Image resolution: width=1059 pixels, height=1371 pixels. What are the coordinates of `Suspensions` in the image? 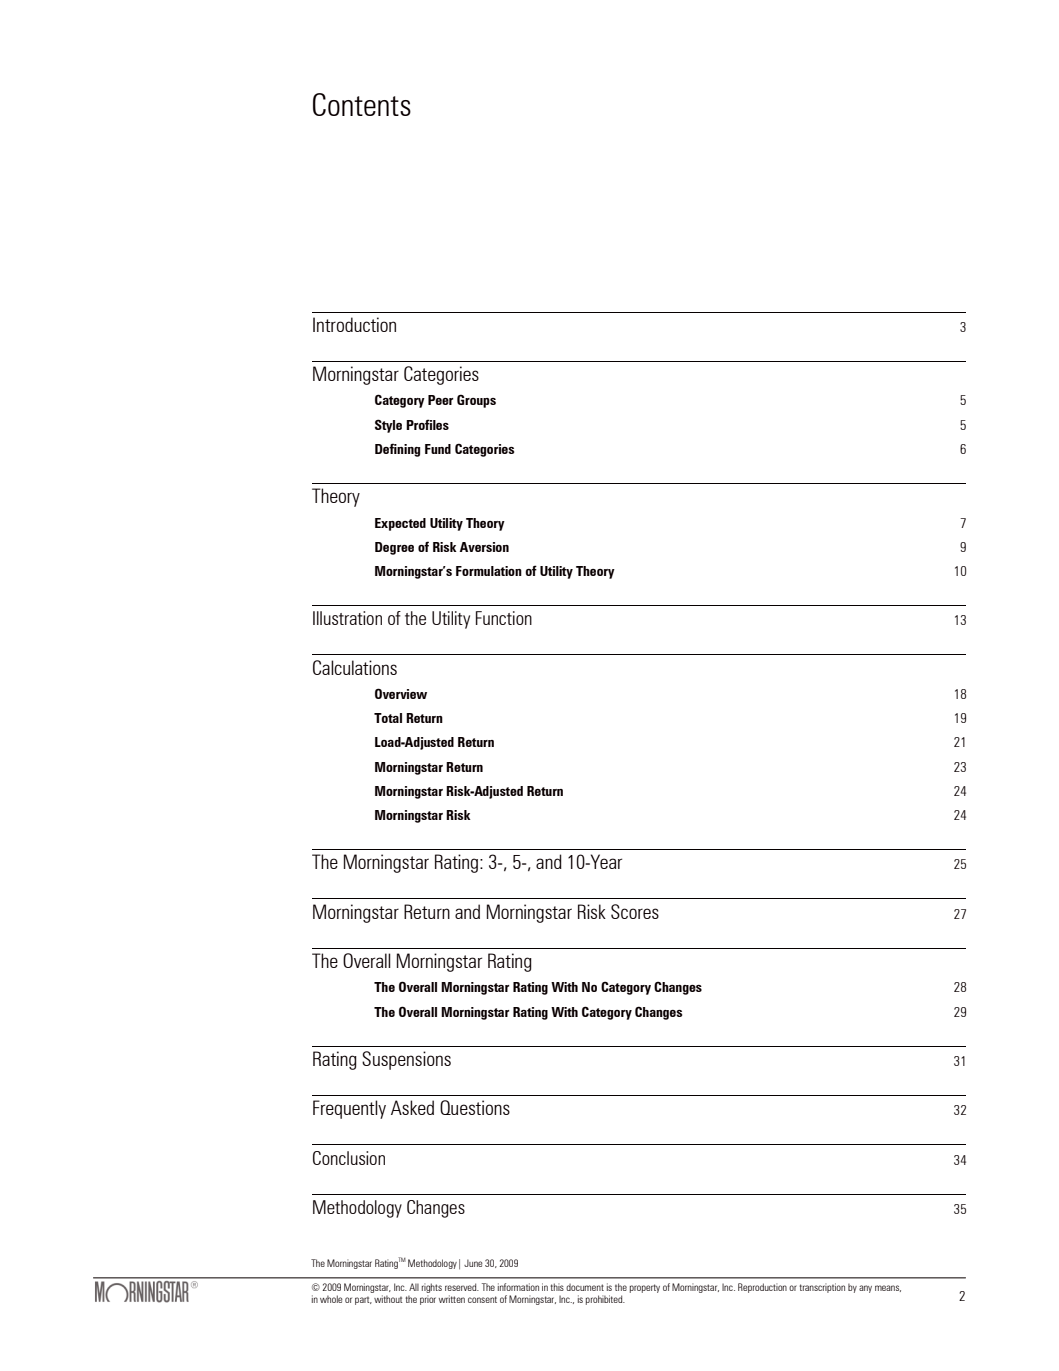 It's located at (406, 1060).
